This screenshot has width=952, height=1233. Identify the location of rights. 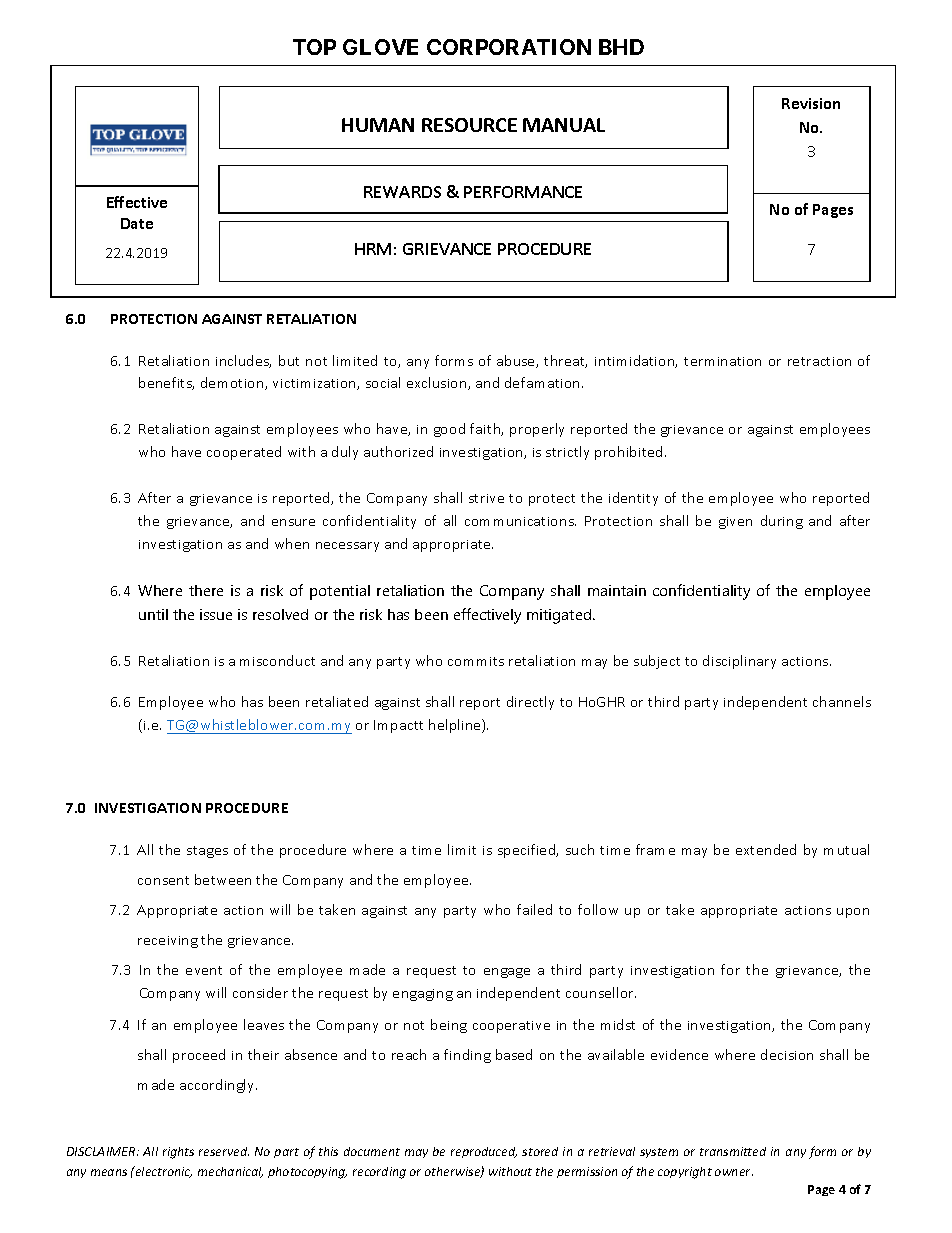
(178, 1153).
